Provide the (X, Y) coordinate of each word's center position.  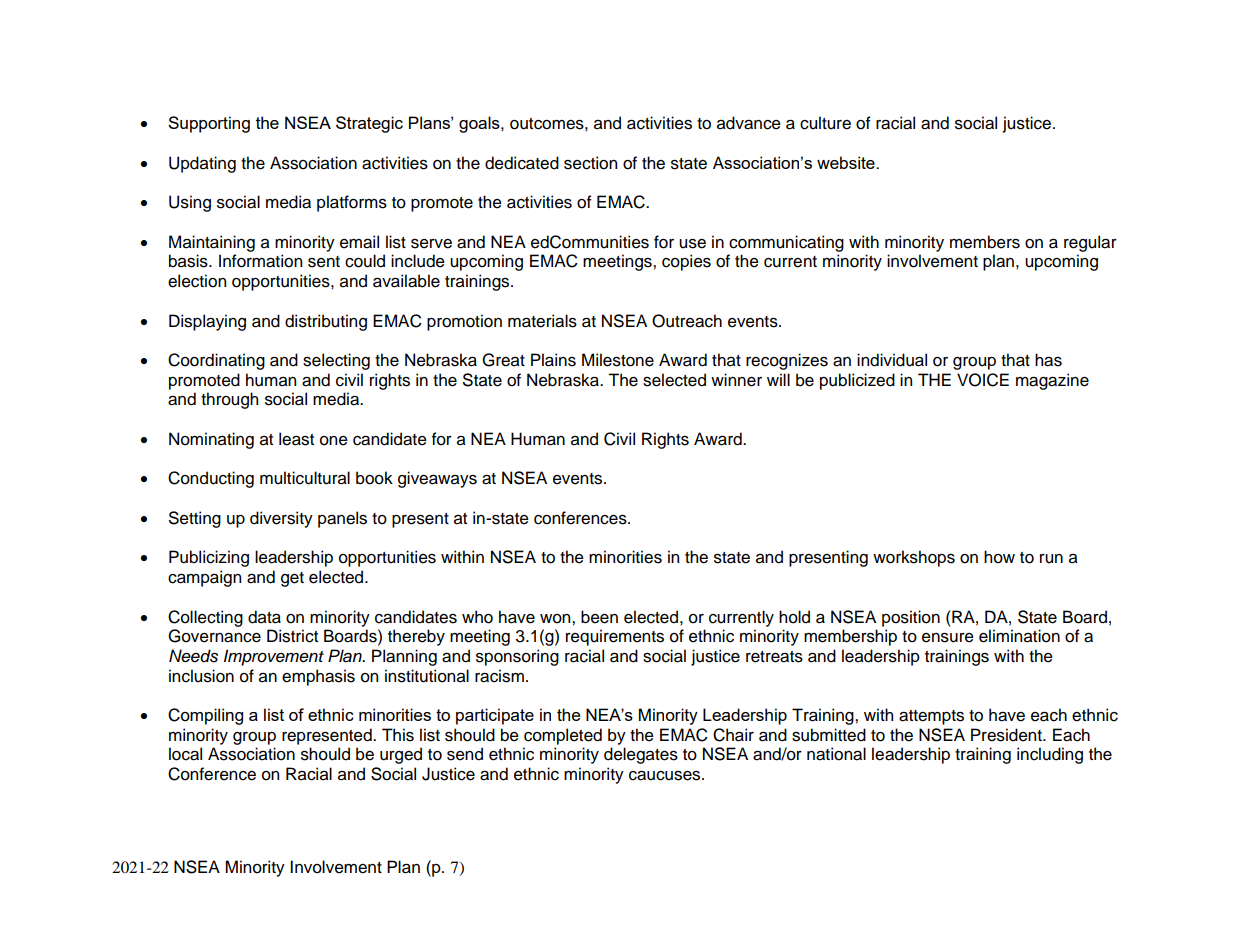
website (847, 162)
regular (1090, 243)
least (296, 439)
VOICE (983, 380)
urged (401, 755)
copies (686, 262)
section (590, 163)
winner (736, 380)
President (1007, 735)
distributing (326, 322)
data (264, 617)
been (599, 617)
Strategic (369, 124)
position (911, 618)
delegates (641, 755)
